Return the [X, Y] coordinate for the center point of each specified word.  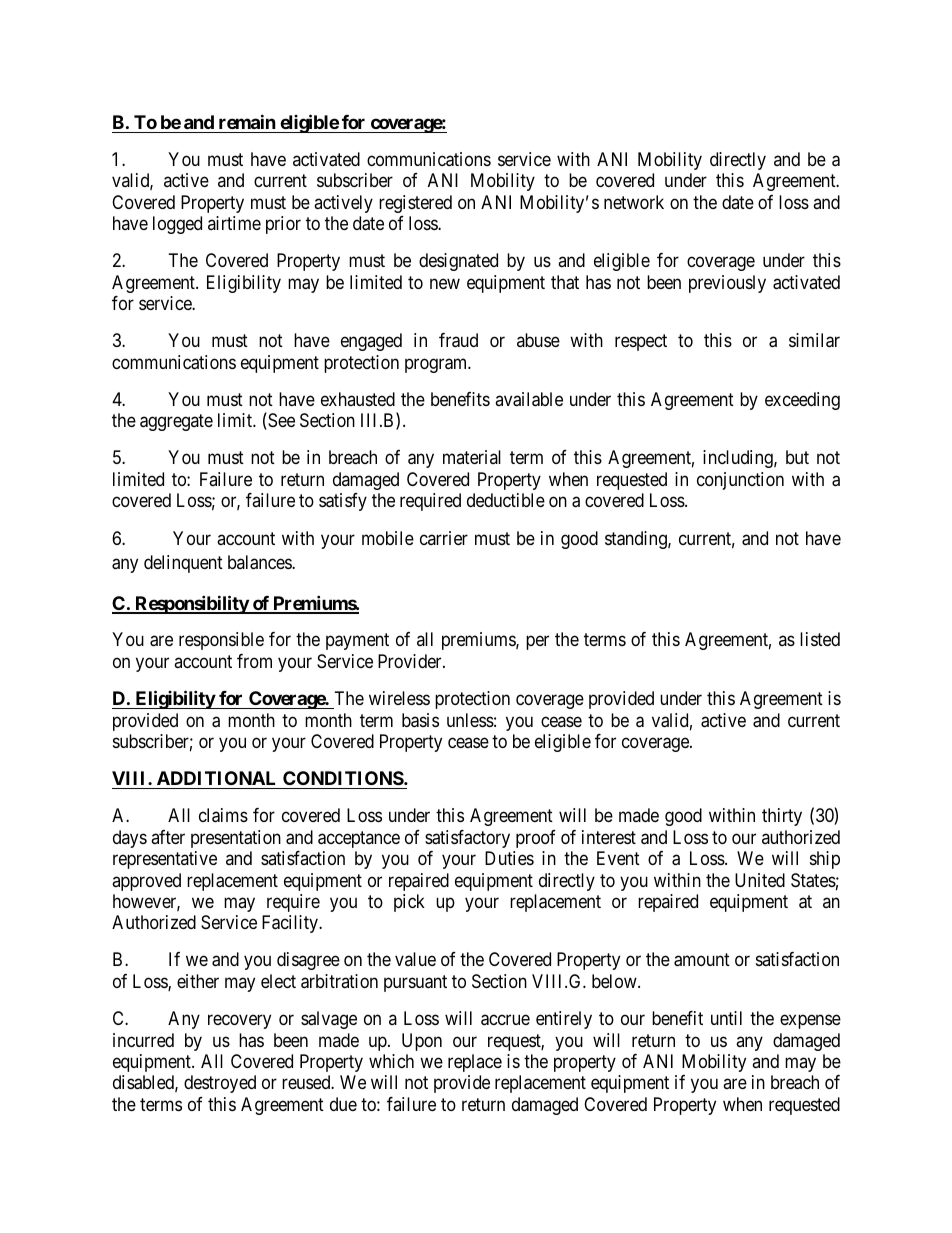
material [472, 457]
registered [415, 204]
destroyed [220, 1084]
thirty [782, 817]
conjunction [740, 481]
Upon [422, 1042]
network [634, 202]
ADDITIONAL [216, 778]
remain [247, 121]
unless [470, 720]
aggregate [176, 423]
